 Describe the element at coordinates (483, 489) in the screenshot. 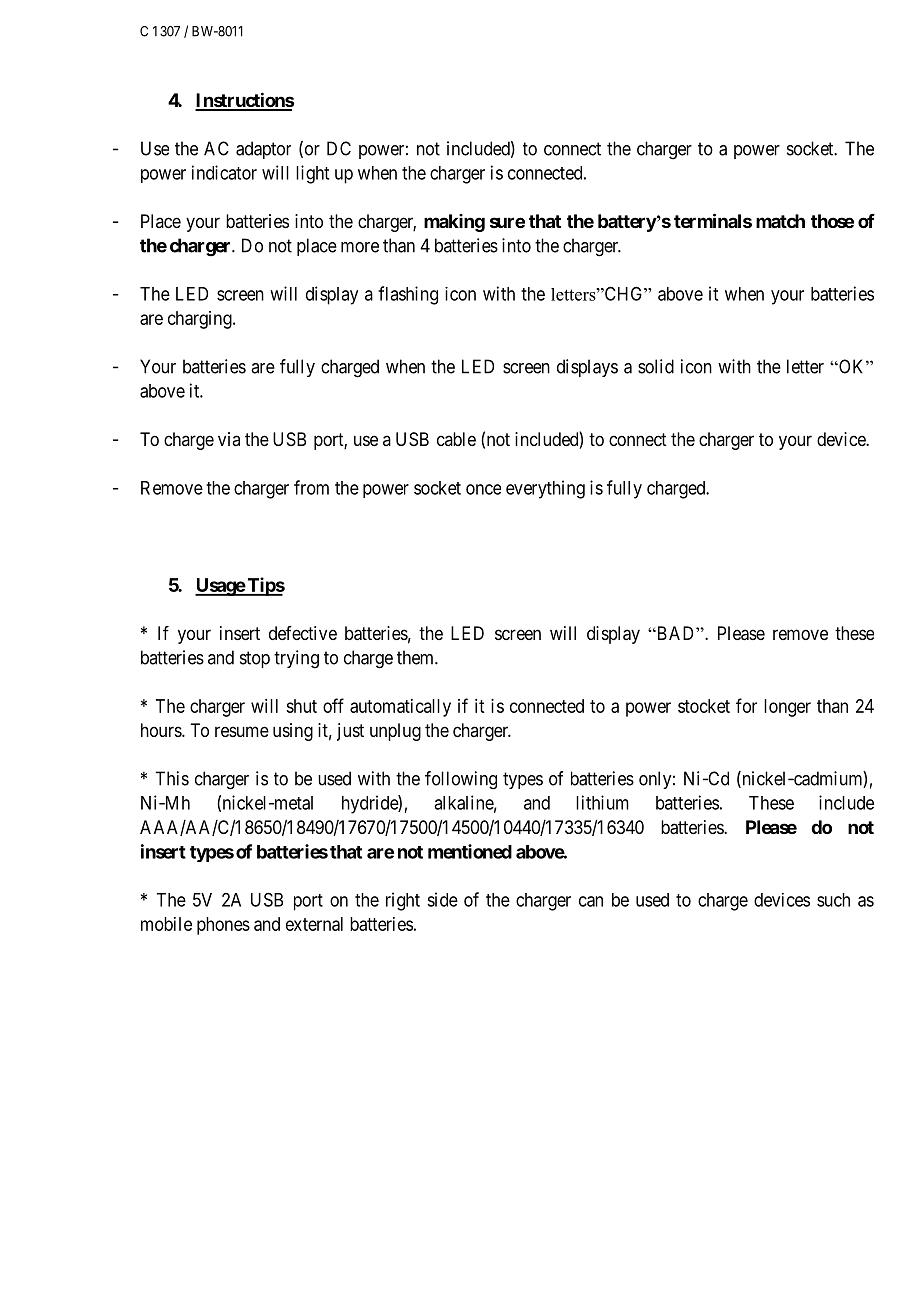

I see `once` at that location.
